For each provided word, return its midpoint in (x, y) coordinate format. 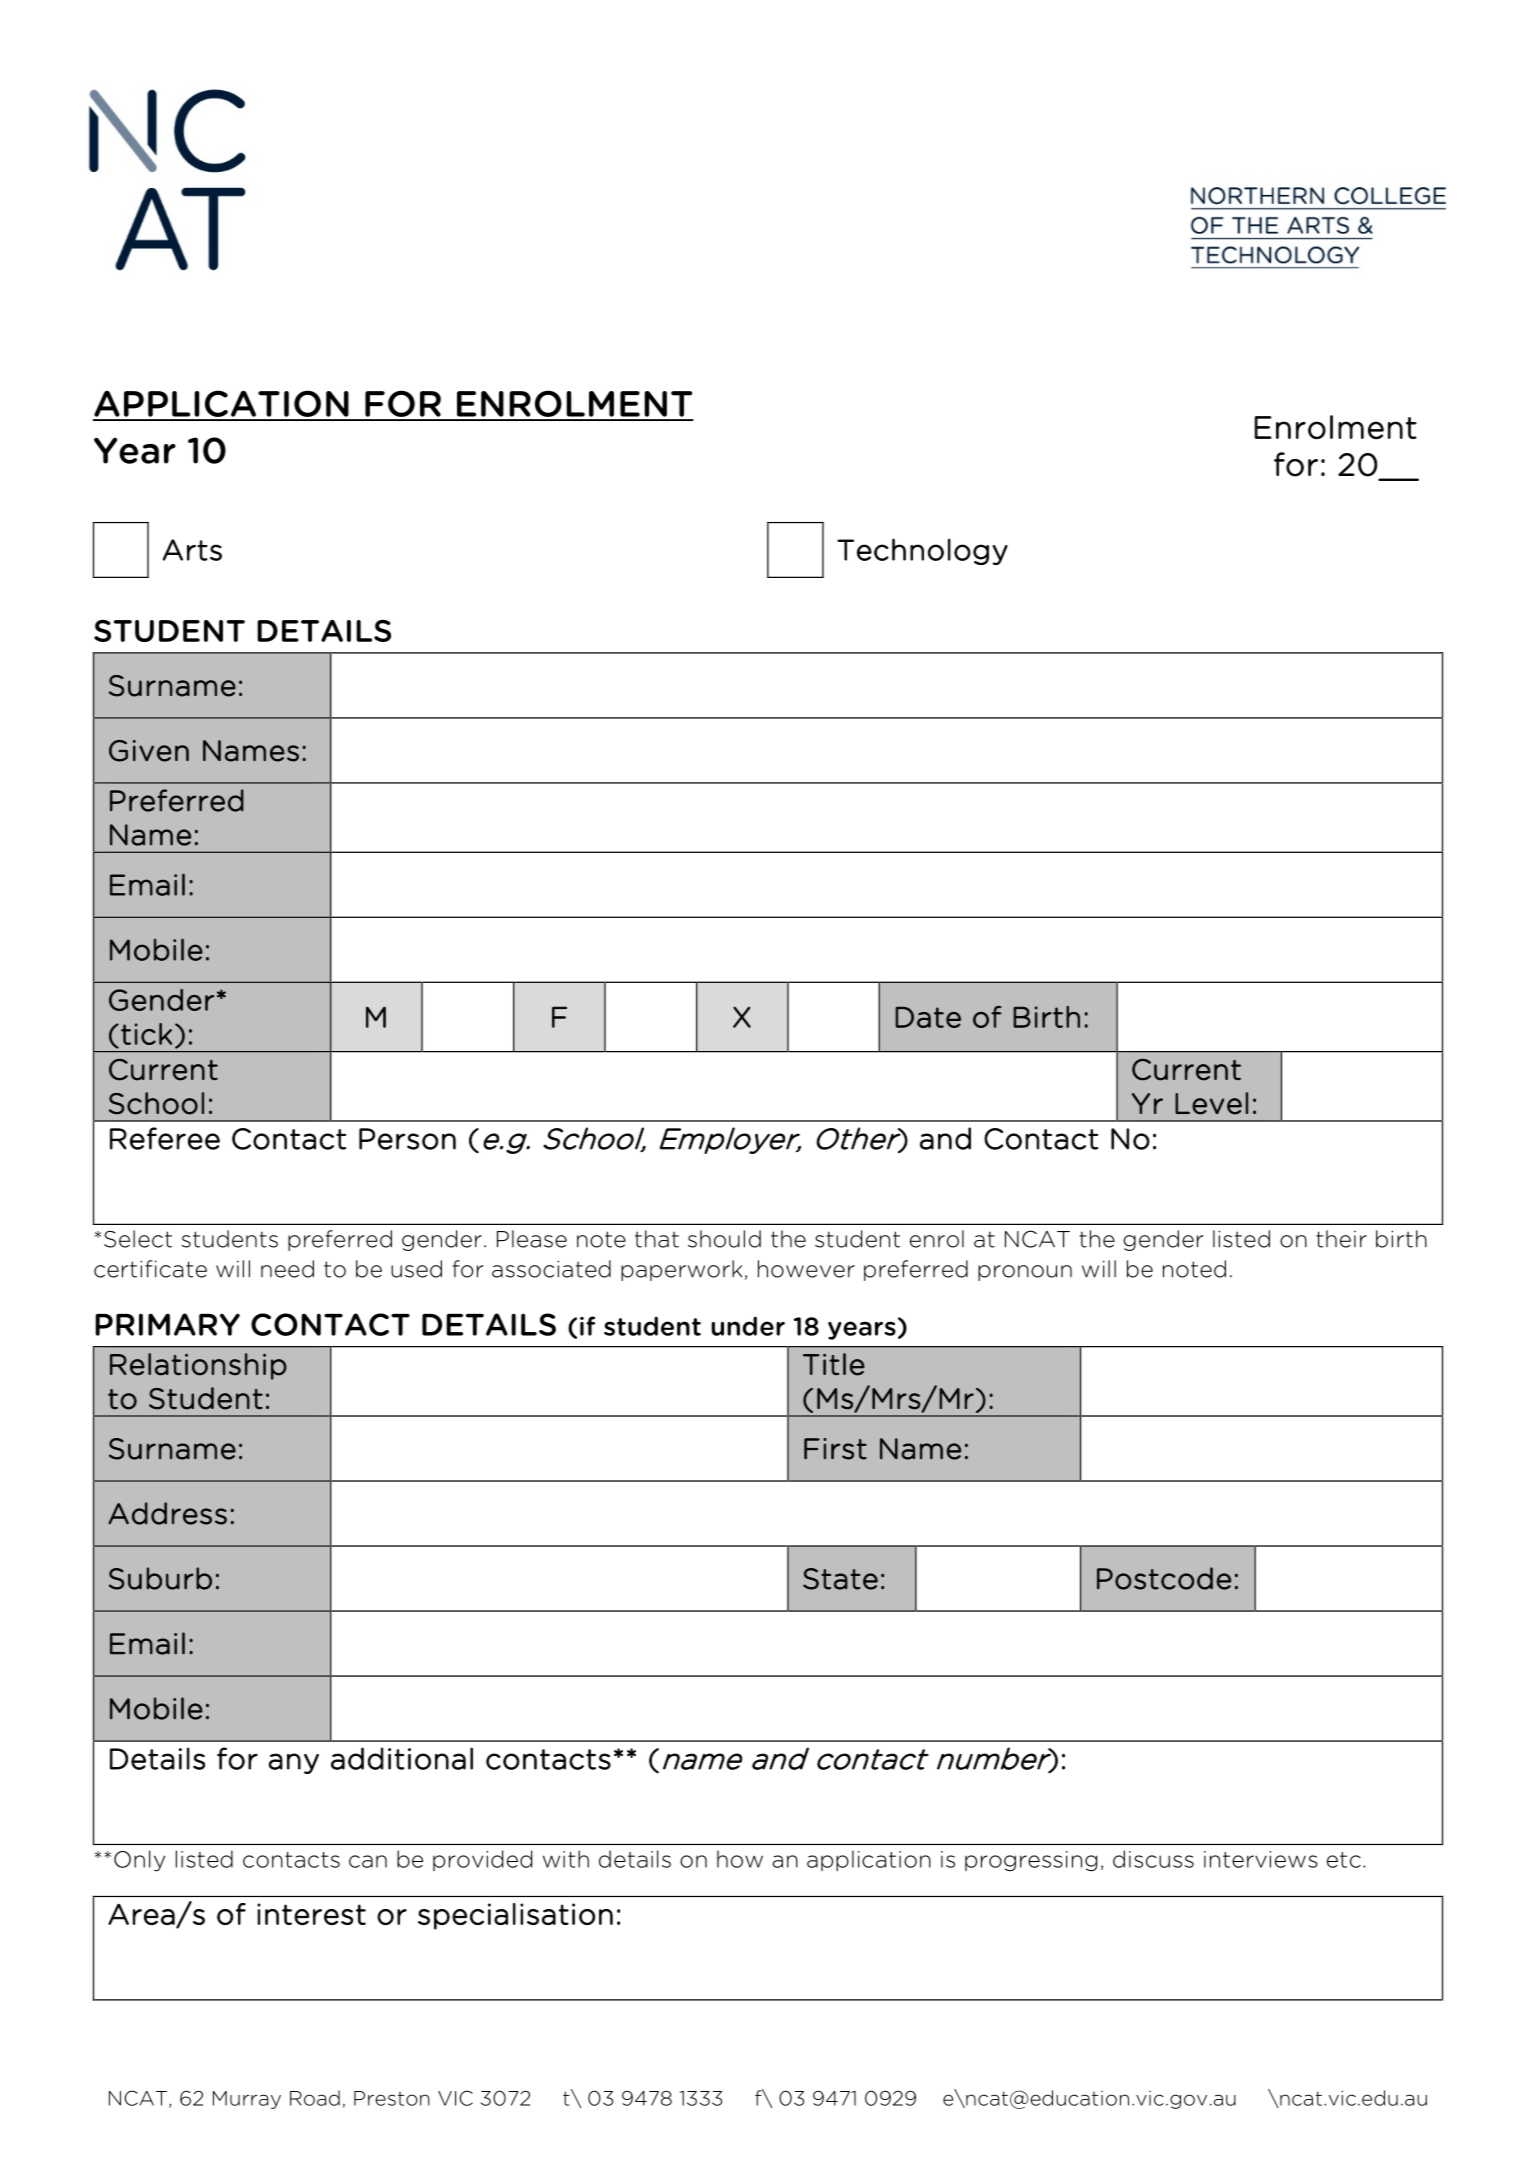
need (287, 1269)
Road (315, 2098)
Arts (192, 550)
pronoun (1025, 1273)
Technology (922, 551)
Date (928, 1017)
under (748, 1326)
